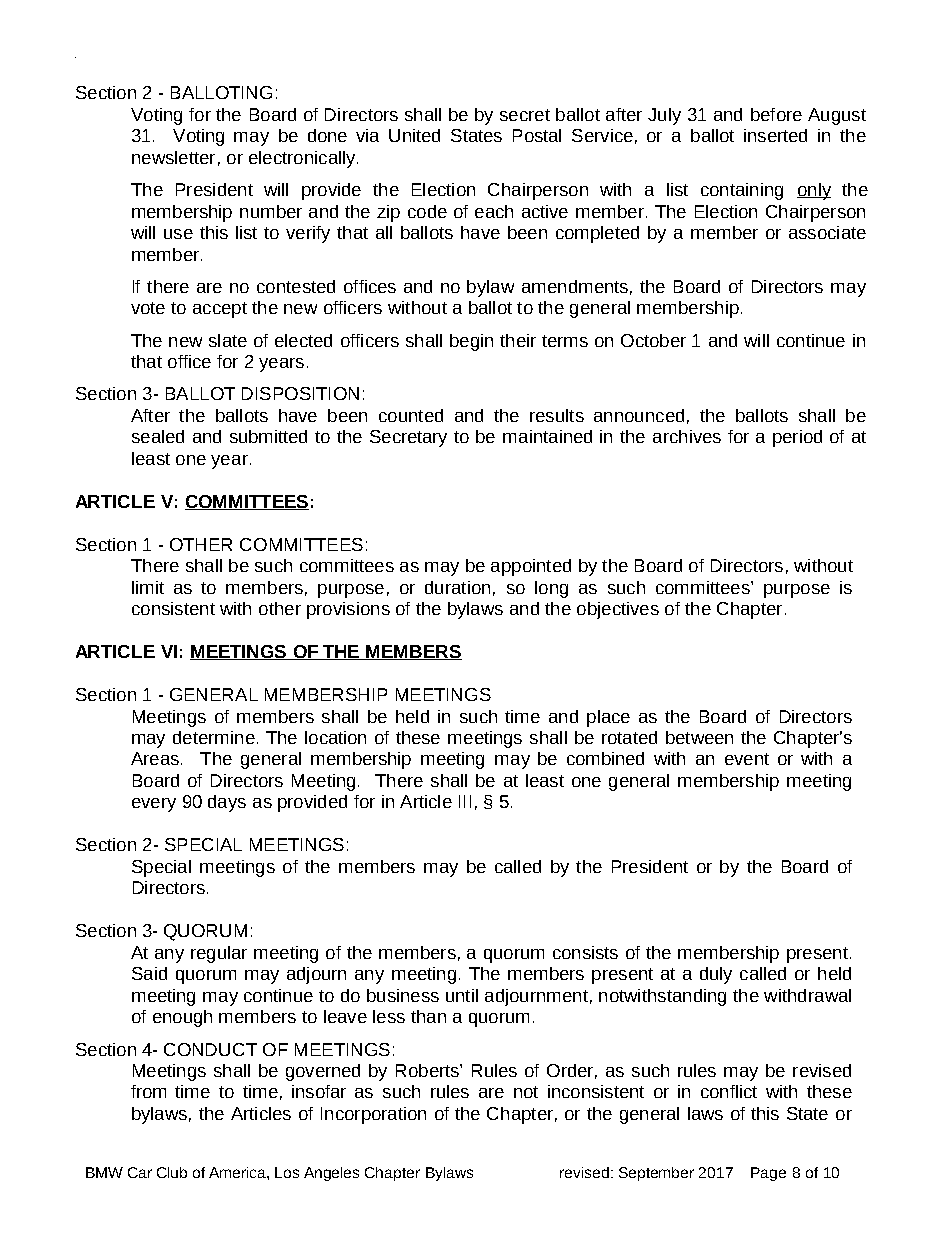  Describe the element at coordinates (173, 157) in the page. I see `newsletter` at that location.
